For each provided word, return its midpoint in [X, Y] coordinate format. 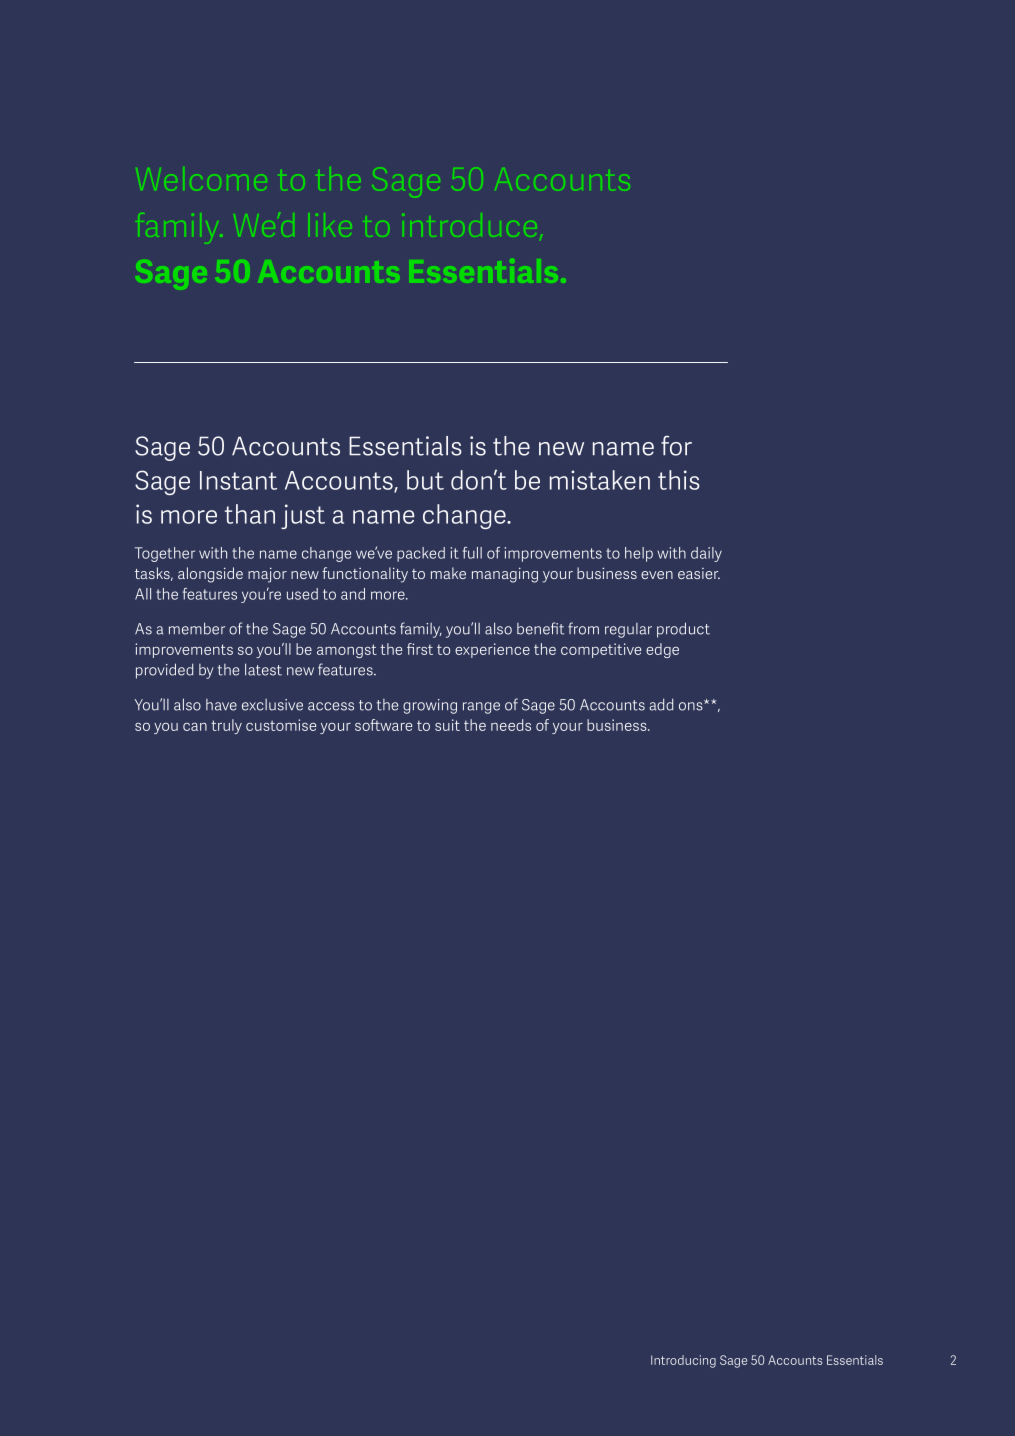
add [661, 704]
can [195, 727]
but [425, 480]
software [383, 725]
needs [511, 725]
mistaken [600, 480]
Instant [238, 480]
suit [447, 725]
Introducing [683, 1361]
